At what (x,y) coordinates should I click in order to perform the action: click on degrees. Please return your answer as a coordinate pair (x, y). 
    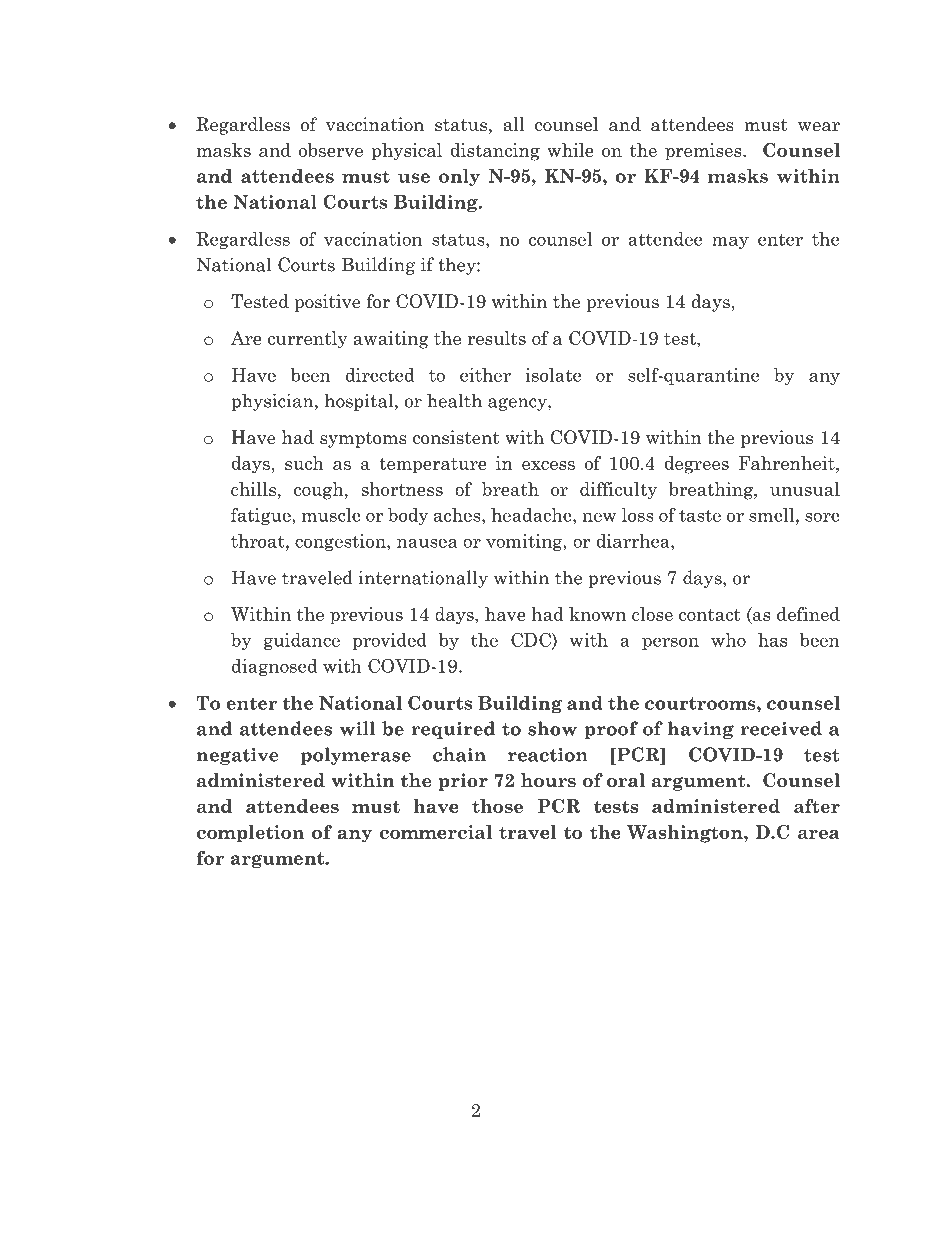
    Looking at the image, I should click on (696, 465).
